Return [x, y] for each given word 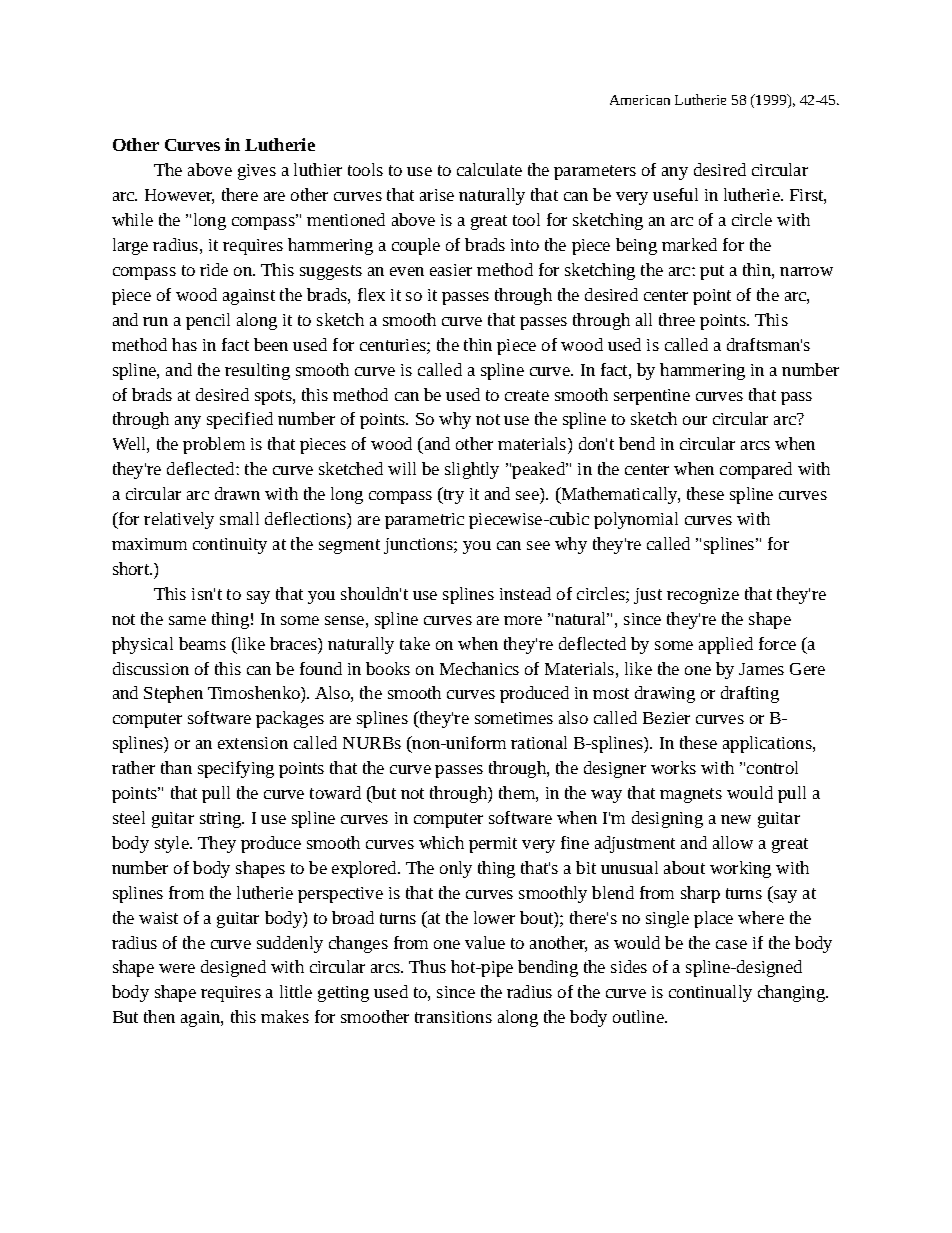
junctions [419, 546]
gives [257, 172]
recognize [703, 596]
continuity [230, 546]
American [640, 100]
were [177, 968]
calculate [489, 169]
